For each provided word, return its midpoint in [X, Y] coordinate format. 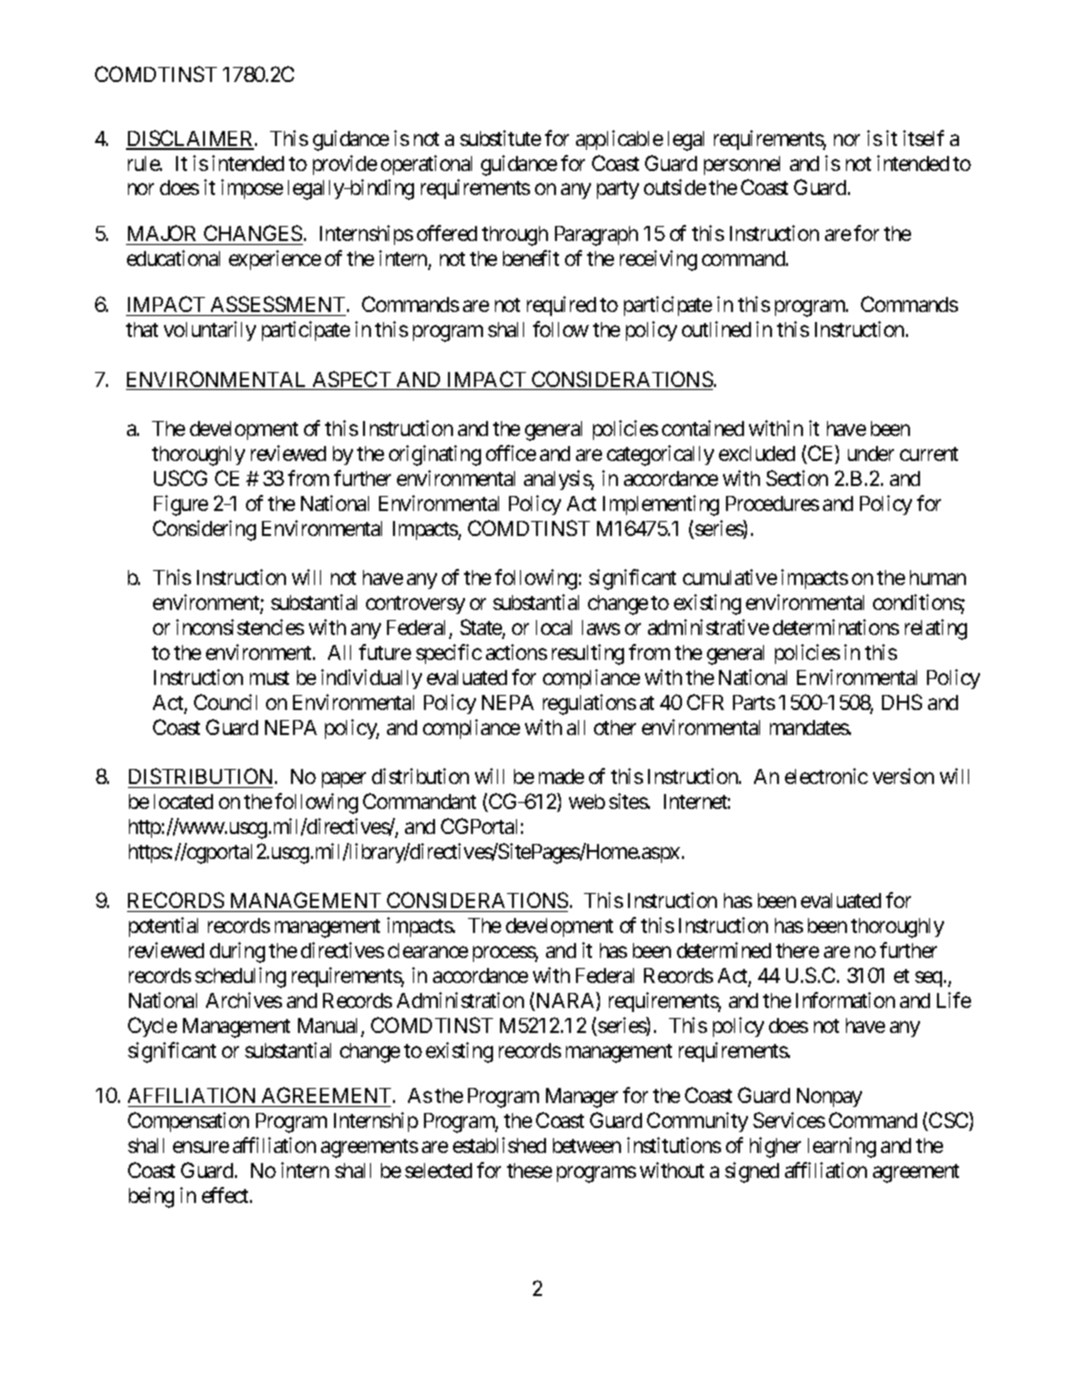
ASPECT [351, 380]
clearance [428, 950]
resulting [588, 654]
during [237, 952]
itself [923, 138]
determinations [836, 627]
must [269, 678]
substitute [500, 138]
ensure [201, 1147]
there [797, 950]
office [511, 453]
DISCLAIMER [191, 139]
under [871, 453]
